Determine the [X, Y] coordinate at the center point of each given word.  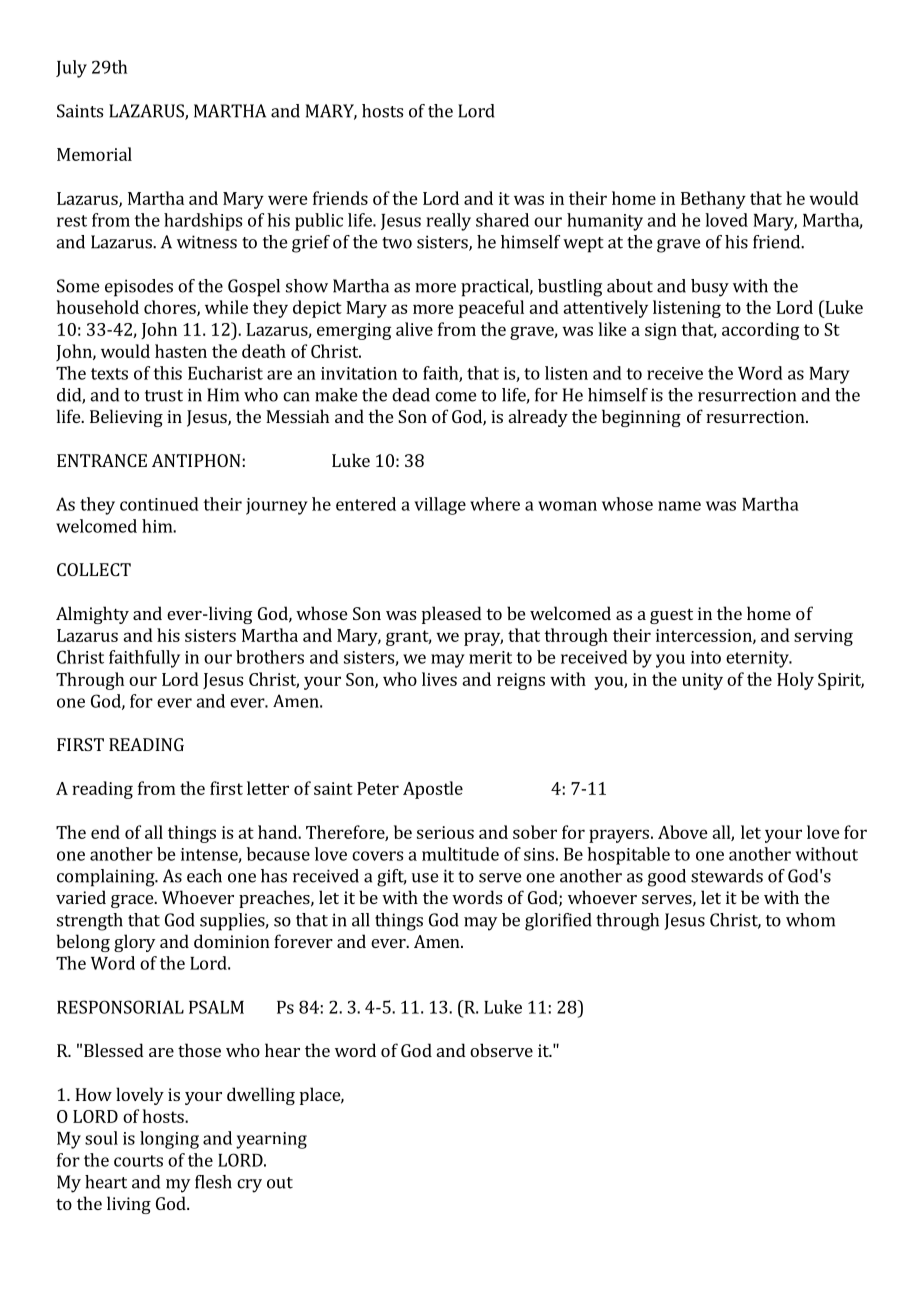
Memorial [94, 154]
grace [133, 901]
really [449, 222]
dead [411, 395]
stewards [727, 876]
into [706, 657]
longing [169, 1140]
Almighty [92, 615]
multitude [460, 854]
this [167, 373]
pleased [452, 615]
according [760, 331]
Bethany [713, 200]
